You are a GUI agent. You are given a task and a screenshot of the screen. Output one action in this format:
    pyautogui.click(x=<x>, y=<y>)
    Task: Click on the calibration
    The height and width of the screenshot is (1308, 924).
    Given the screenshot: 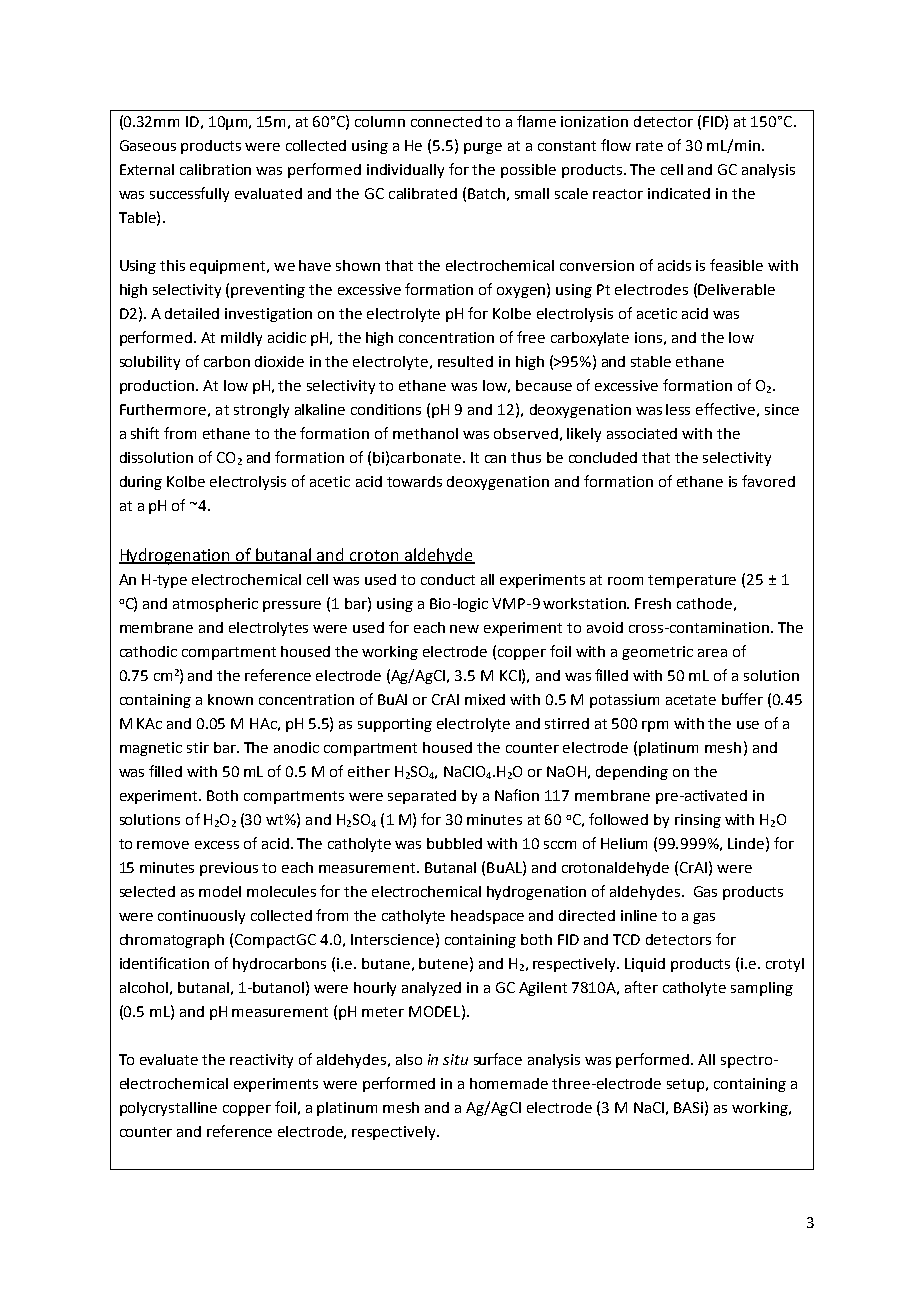 What is the action you would take?
    pyautogui.click(x=215, y=169)
